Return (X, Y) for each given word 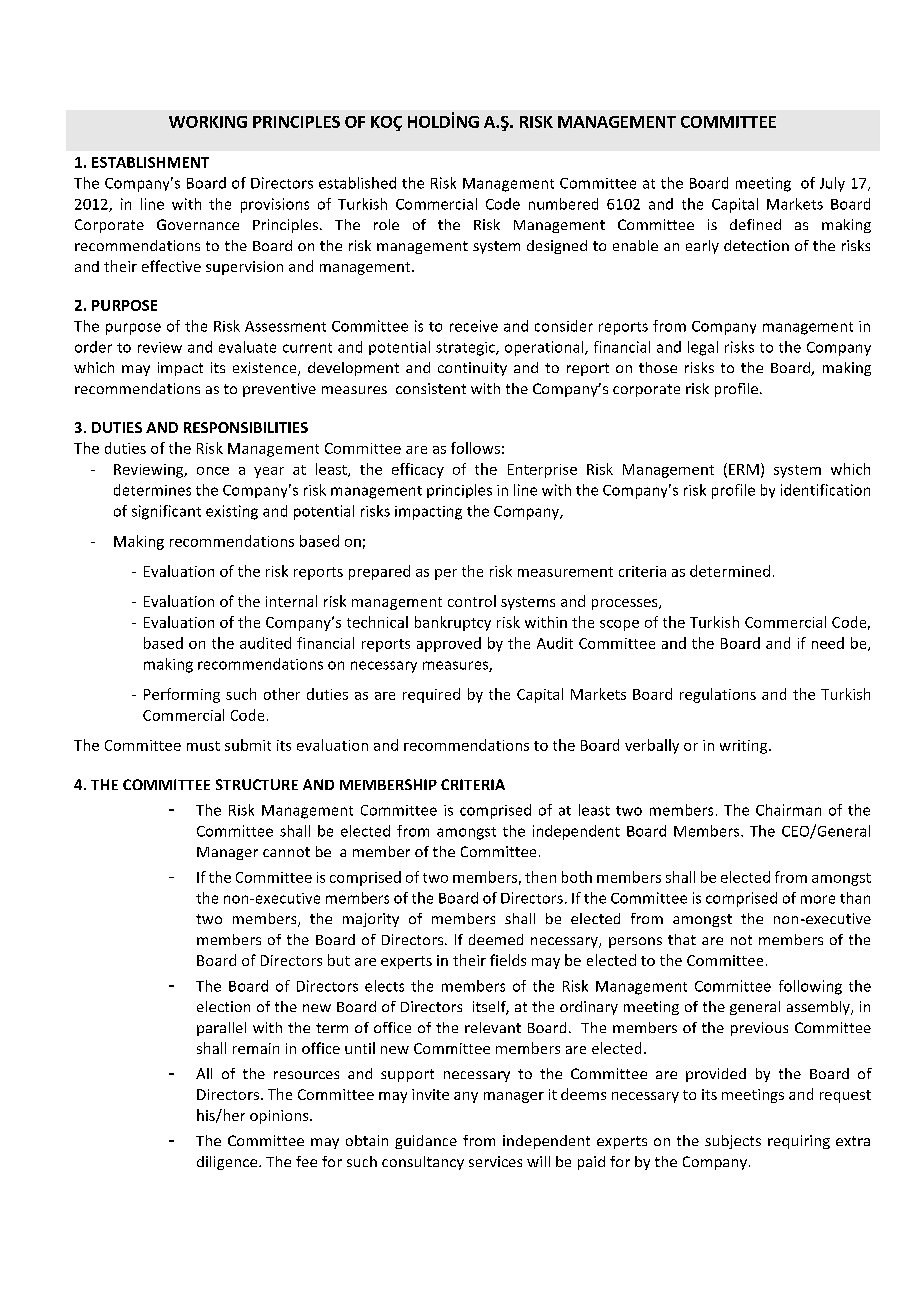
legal (703, 348)
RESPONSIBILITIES (246, 427)
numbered (563, 204)
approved (449, 644)
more (818, 899)
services (495, 1161)
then (540, 877)
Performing (182, 695)
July (832, 184)
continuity (472, 369)
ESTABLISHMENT (150, 162)
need (828, 643)
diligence (228, 1163)
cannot (286, 852)
